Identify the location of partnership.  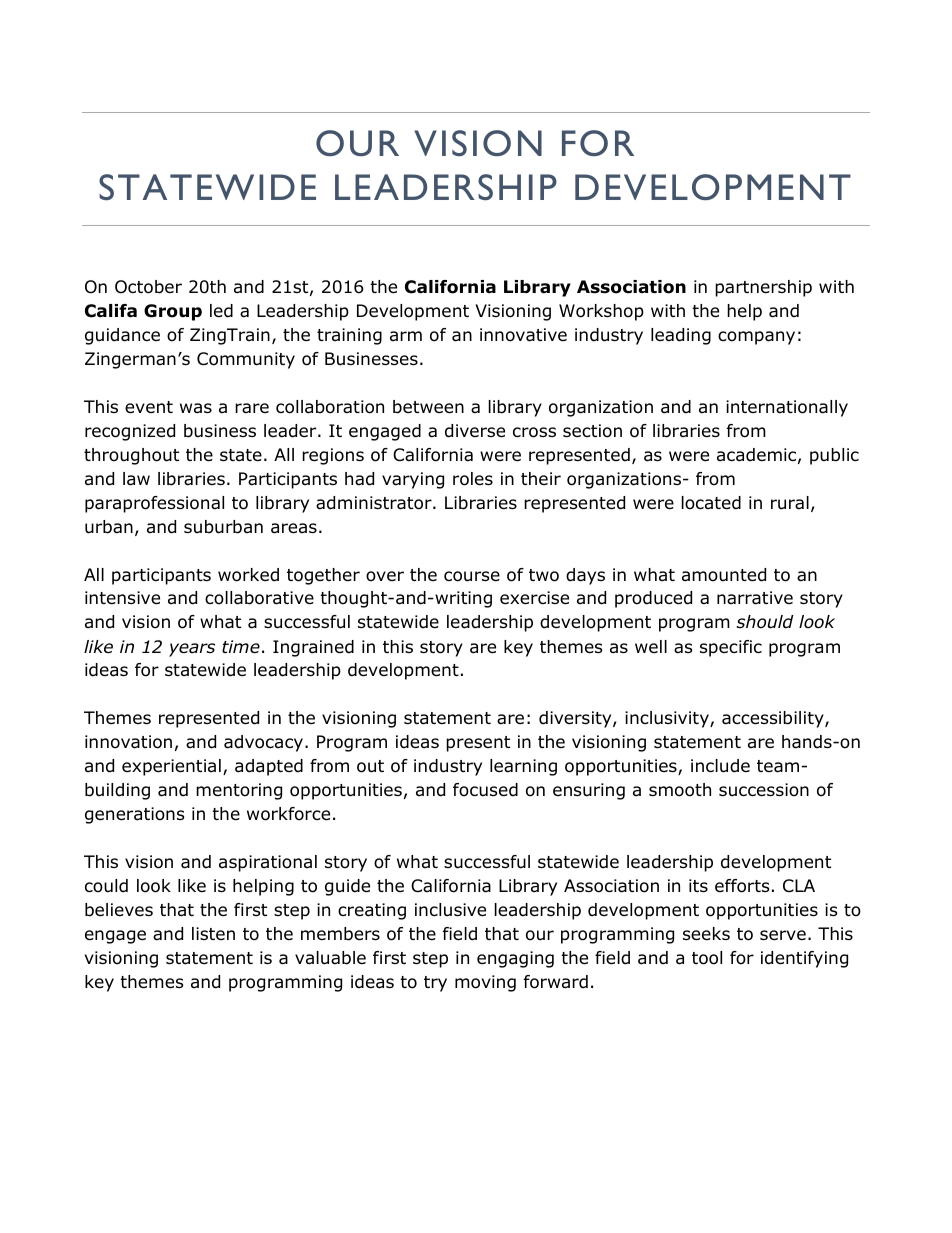
(763, 288).
